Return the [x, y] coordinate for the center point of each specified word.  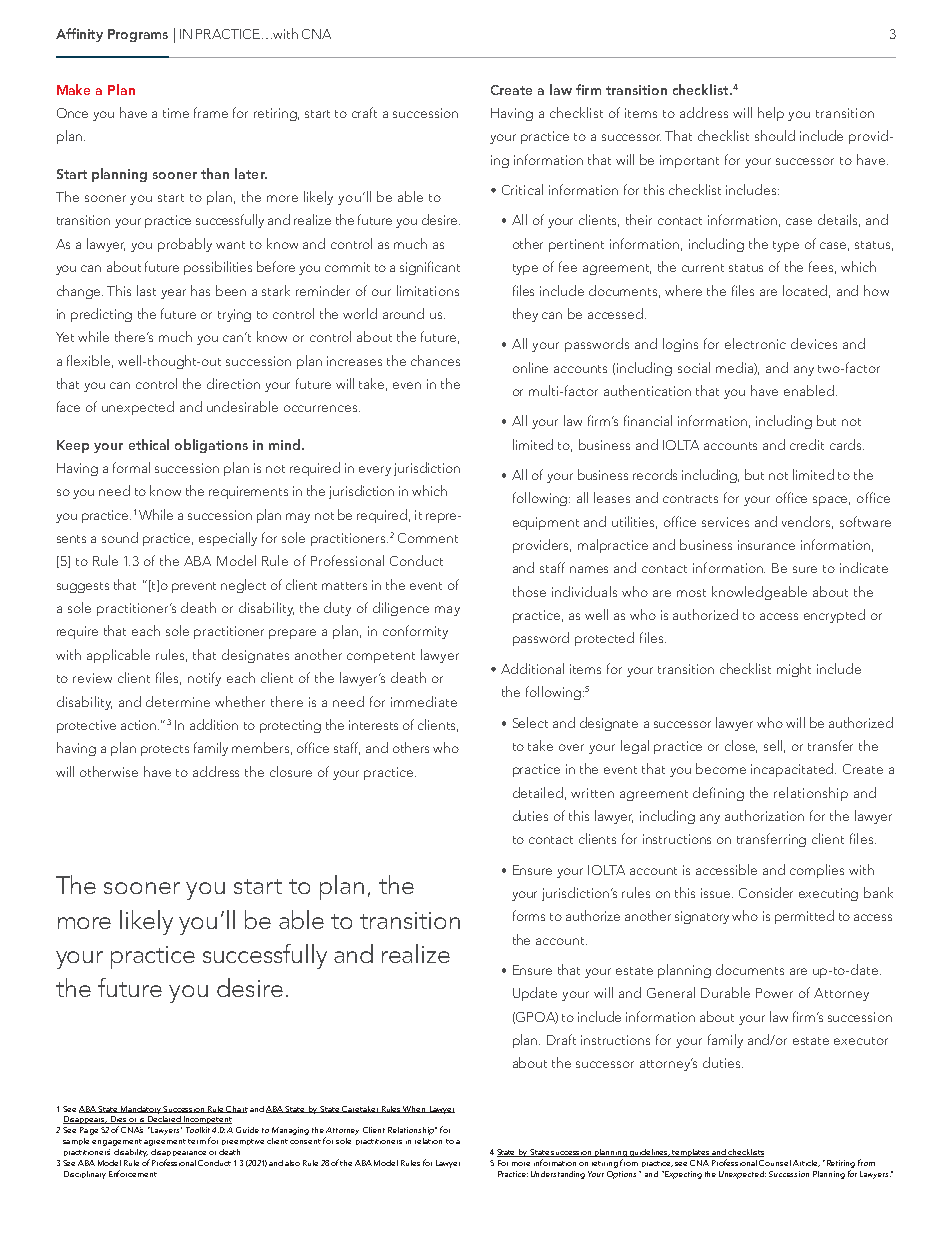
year [173, 294]
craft [364, 112]
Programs [138, 35]
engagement [117, 1142]
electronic [755, 343]
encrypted [834, 616]
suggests [83, 587]
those [529, 591]
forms [529, 915]
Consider [766, 892]
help [771, 114]
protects [165, 750]
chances [435, 360]
